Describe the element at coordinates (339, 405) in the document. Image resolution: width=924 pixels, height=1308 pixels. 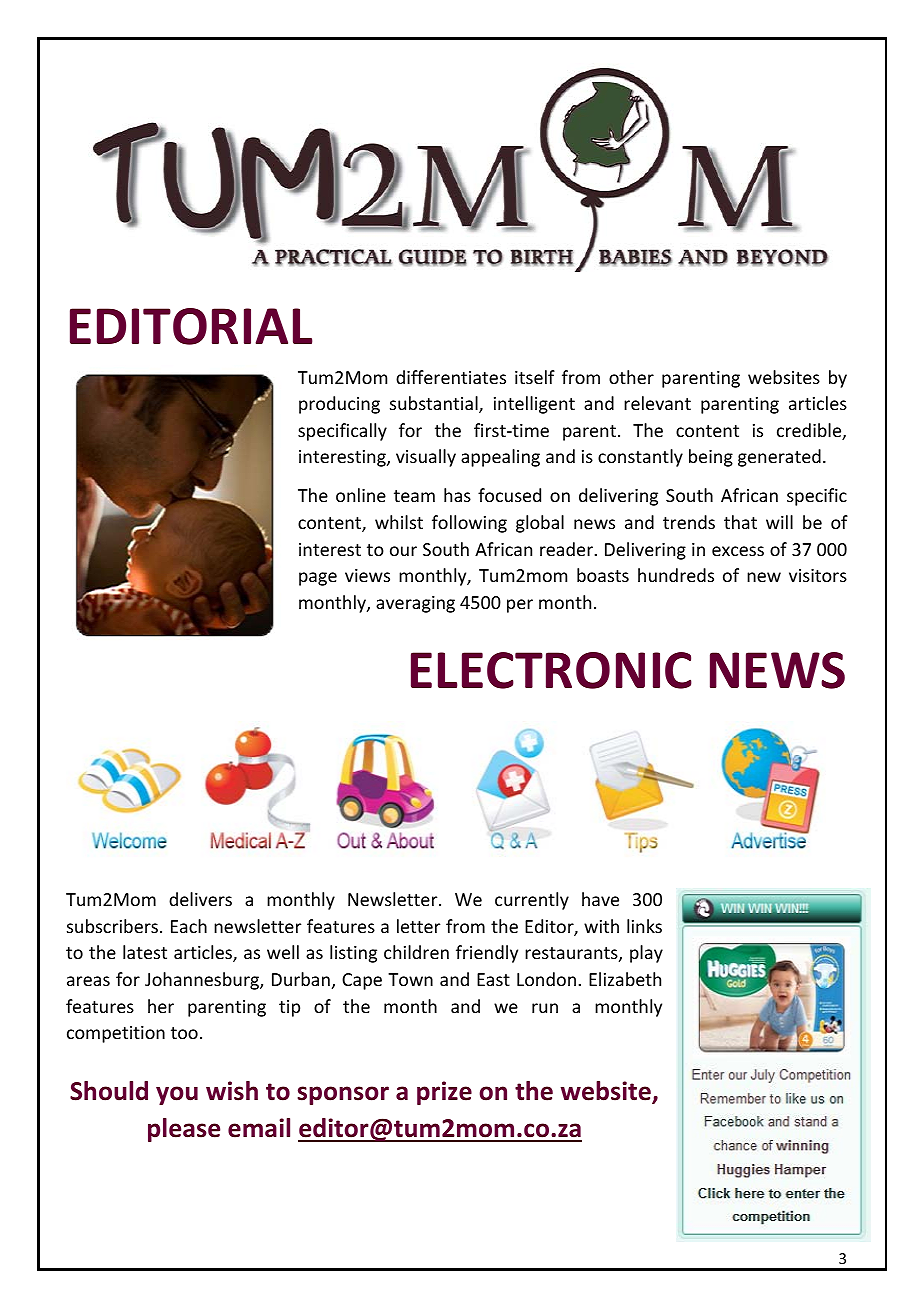
I see `producing` at that location.
